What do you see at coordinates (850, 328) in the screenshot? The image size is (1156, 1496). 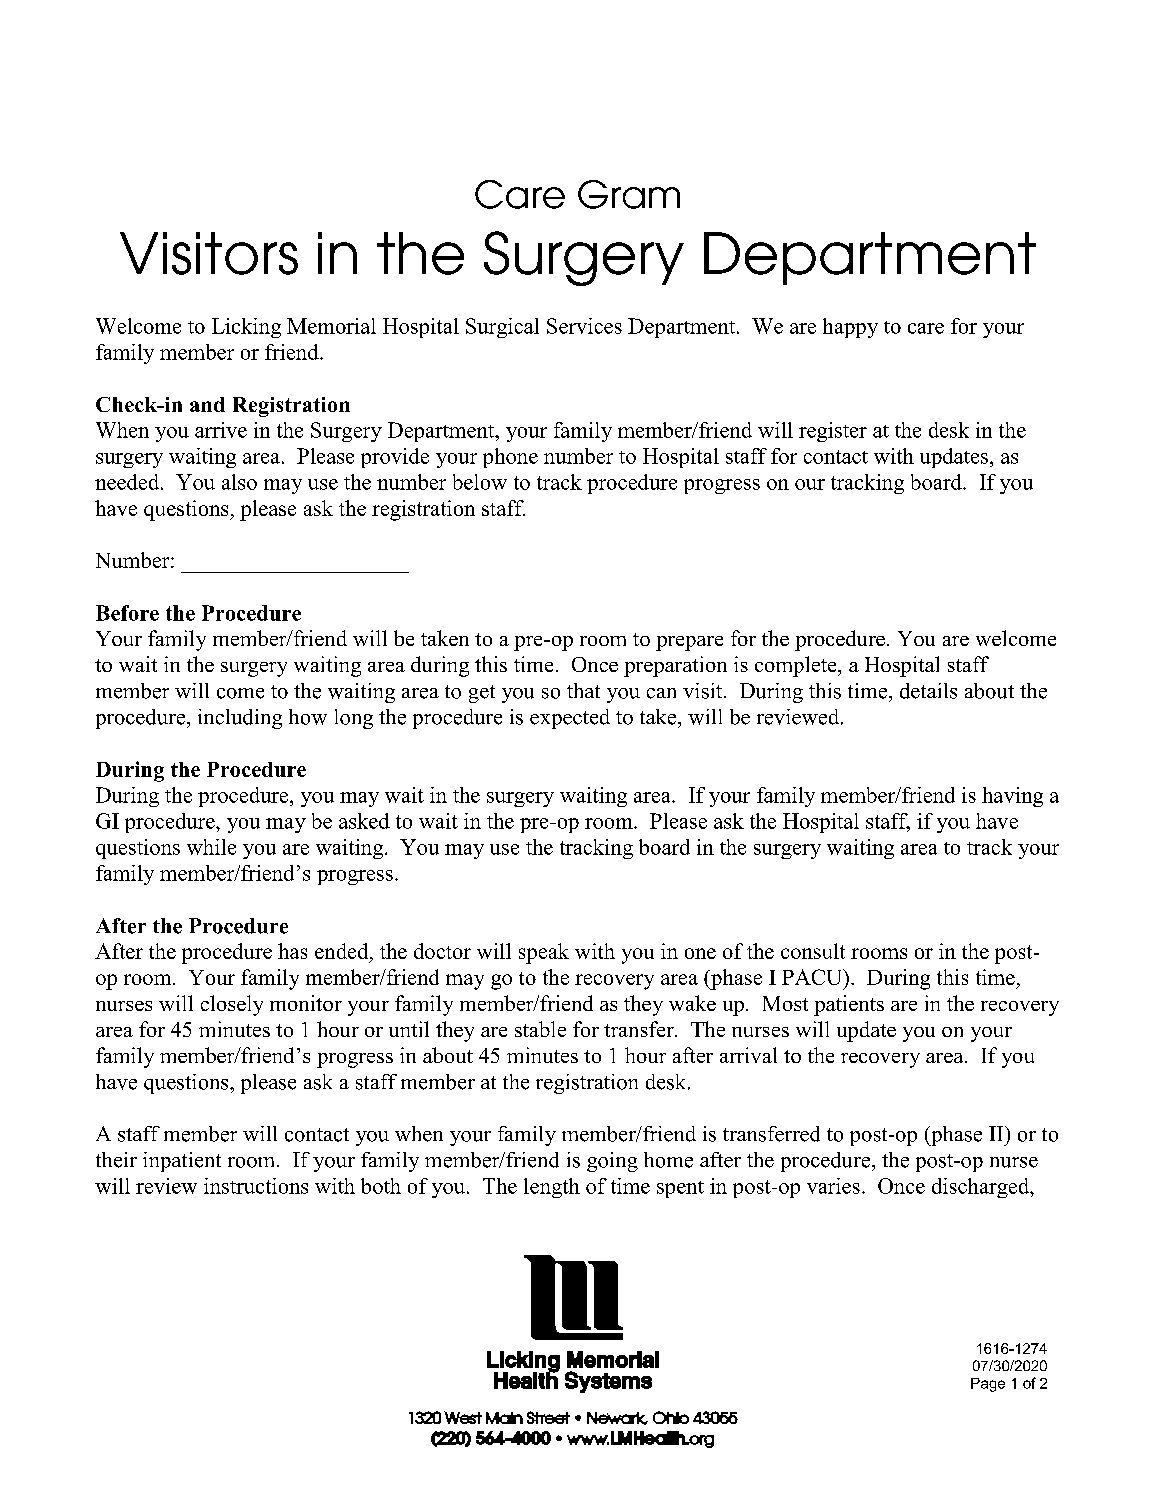 I see `happy` at bounding box center [850, 328].
